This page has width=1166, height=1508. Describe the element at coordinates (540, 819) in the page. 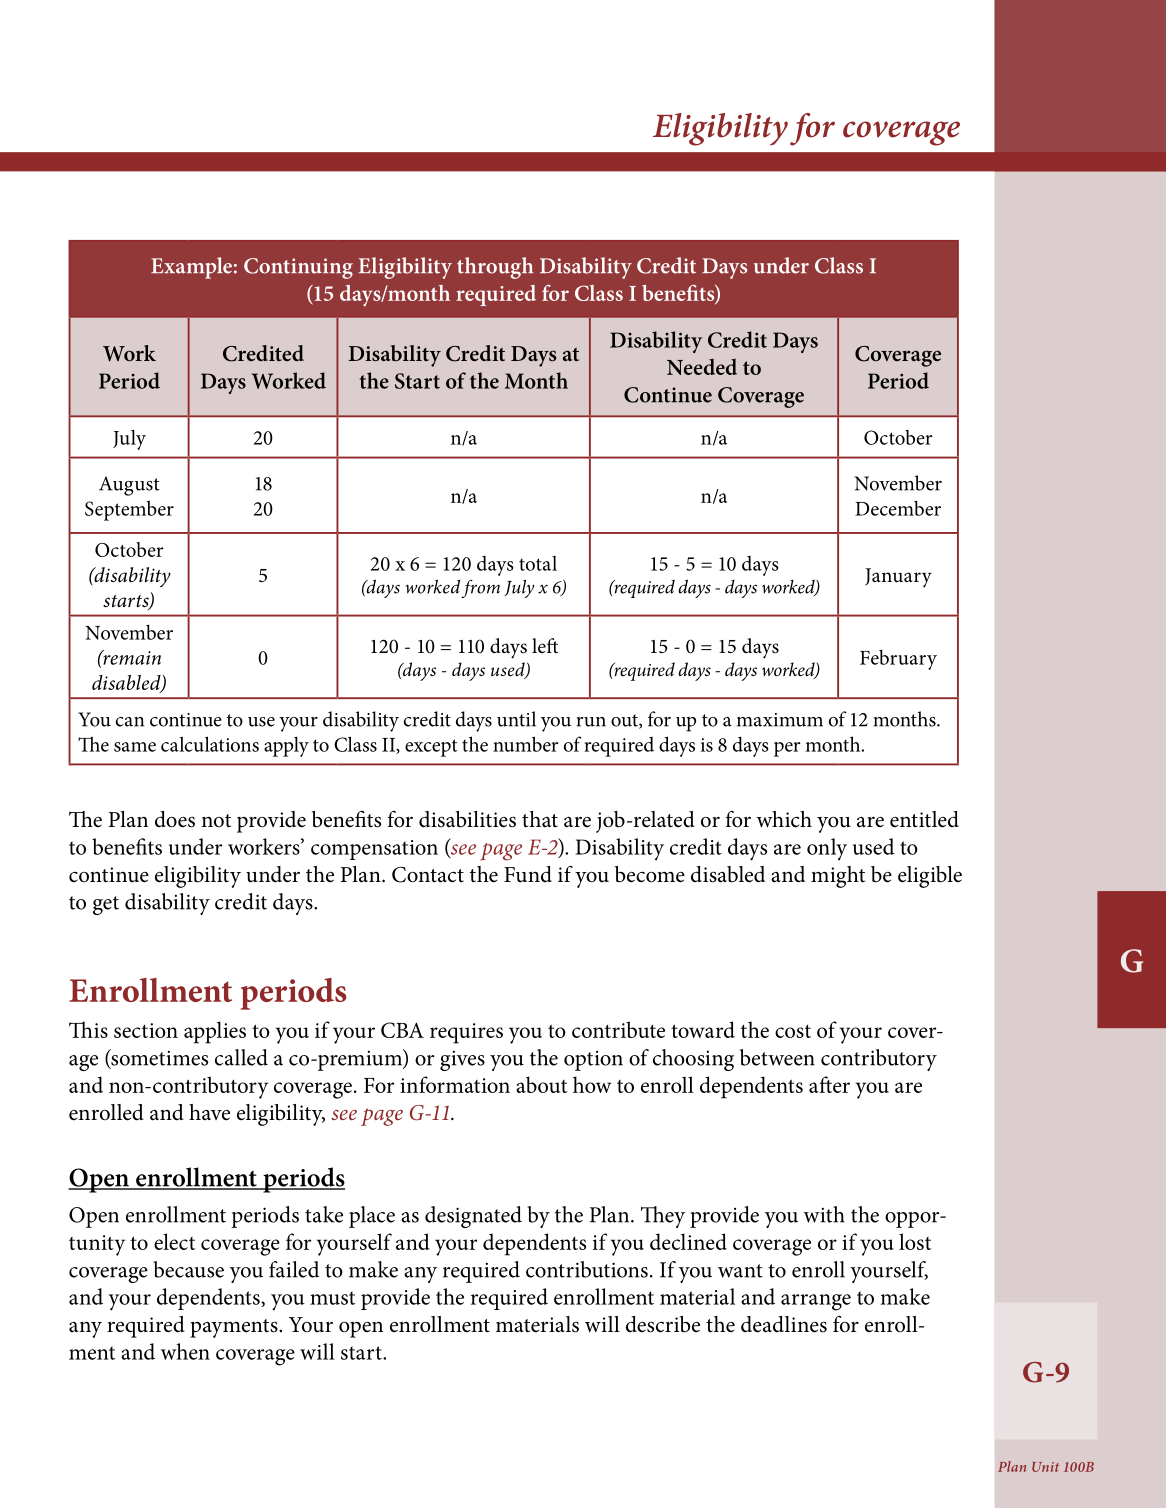

I see `that` at that location.
